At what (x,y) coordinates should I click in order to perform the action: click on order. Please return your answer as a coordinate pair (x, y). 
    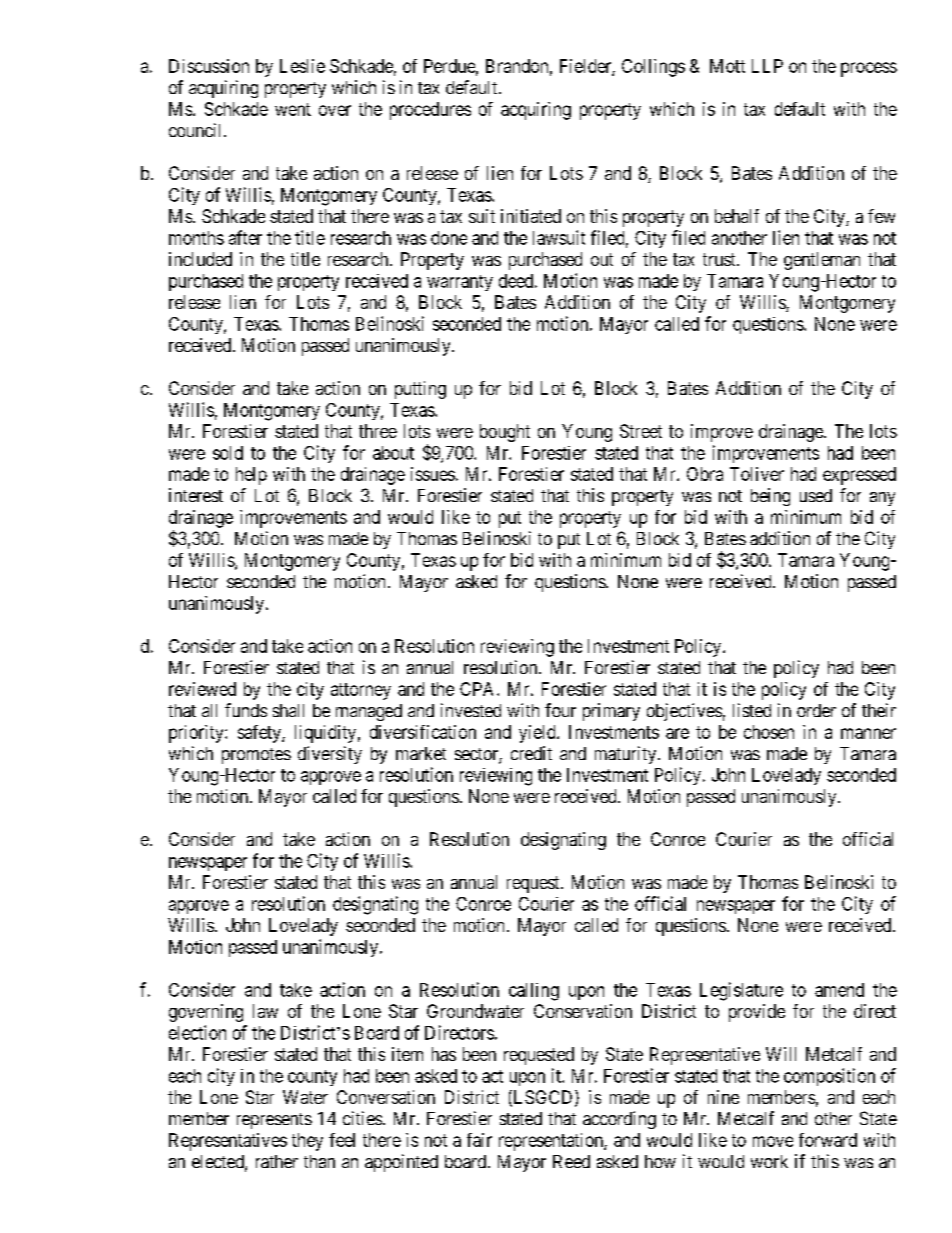
    Looking at the image, I should click on (816, 710).
